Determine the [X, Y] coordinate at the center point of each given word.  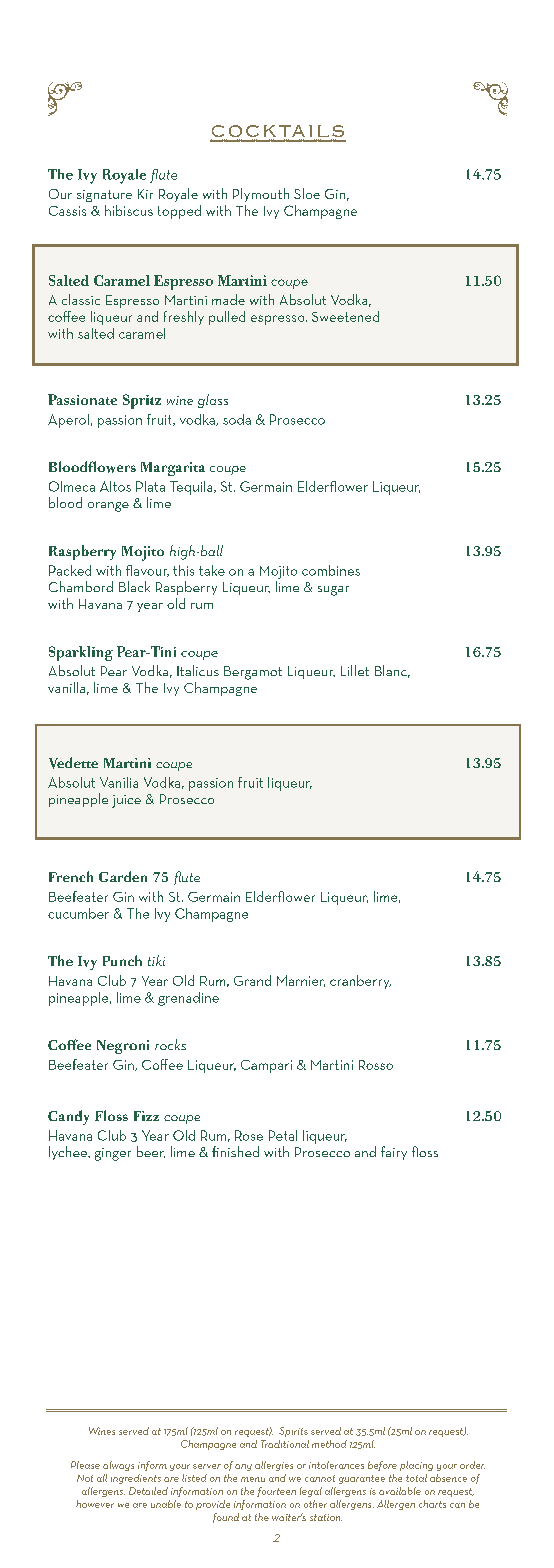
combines [331, 570]
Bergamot [253, 673]
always [118, 1466]
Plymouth [261, 195]
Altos [115, 486]
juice [126, 801]
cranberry [360, 982]
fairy [394, 1153]
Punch [122, 960]
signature [104, 196]
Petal [283, 1135]
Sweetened [345, 316]
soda [237, 419]
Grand [252, 980]
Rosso [376, 1065]
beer [151, 1152]
